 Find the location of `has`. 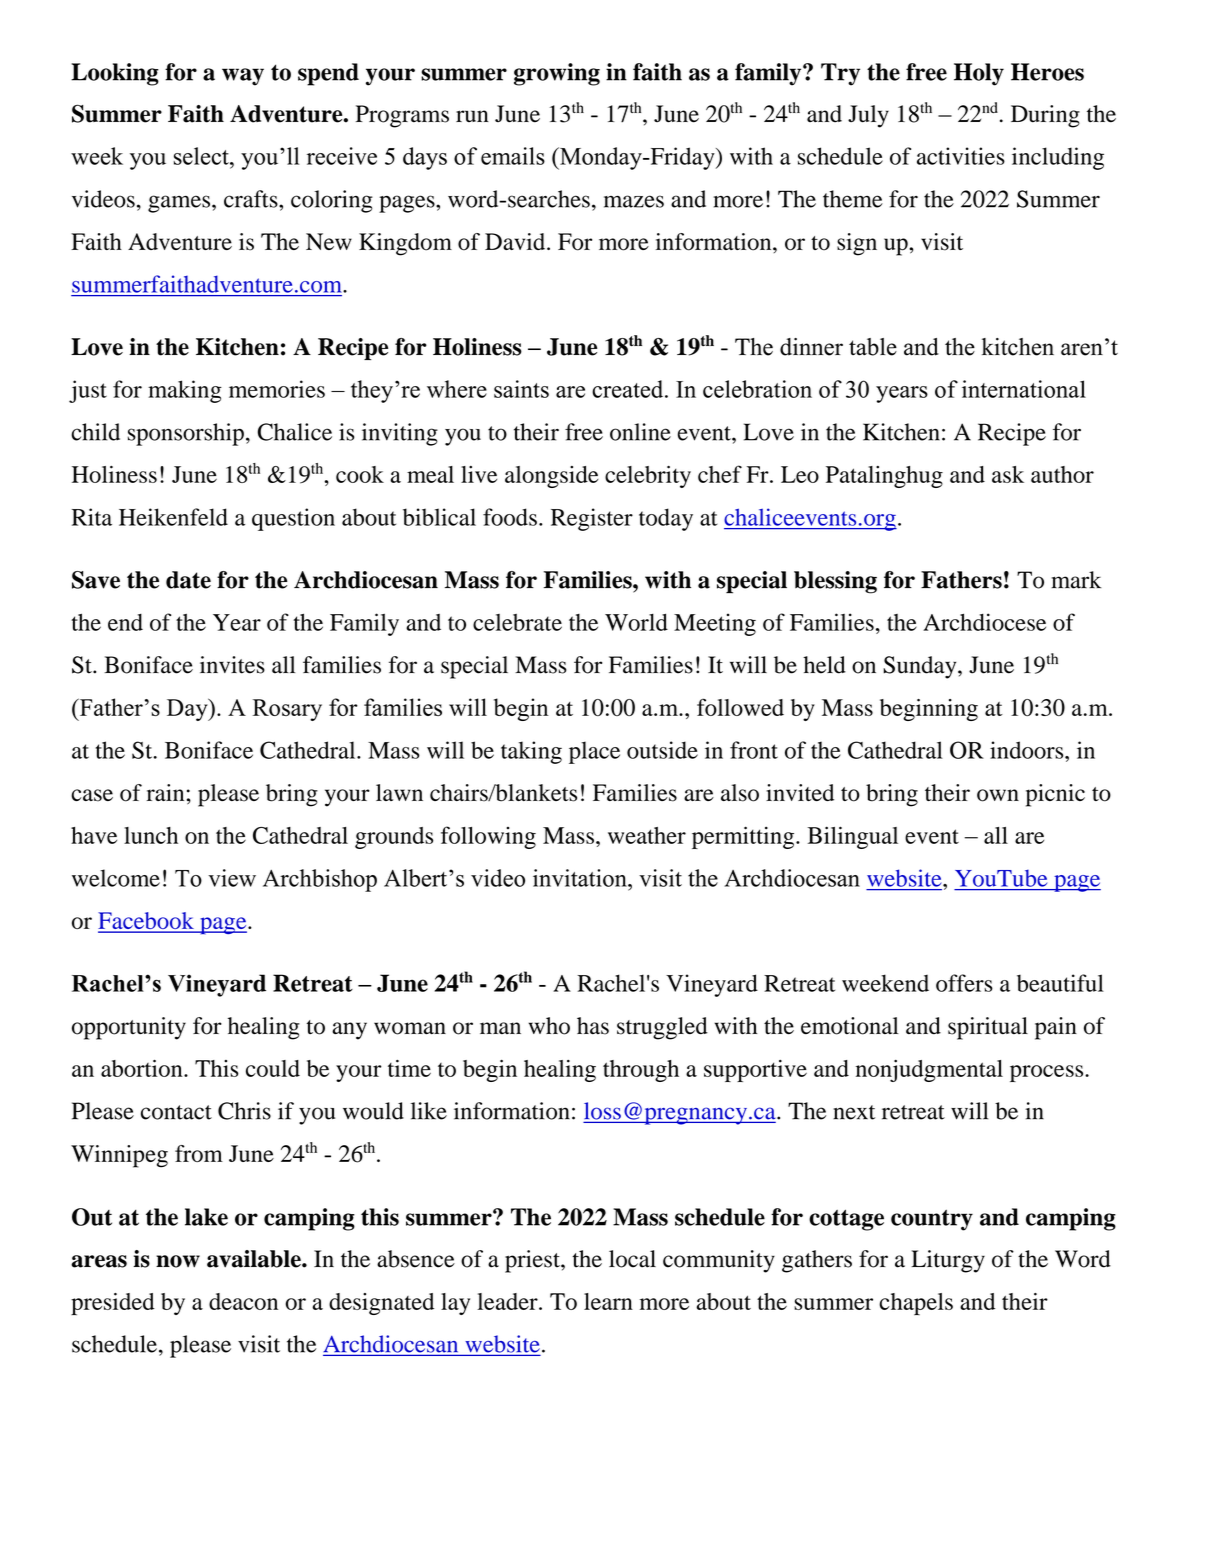

has is located at coordinates (593, 1026).
